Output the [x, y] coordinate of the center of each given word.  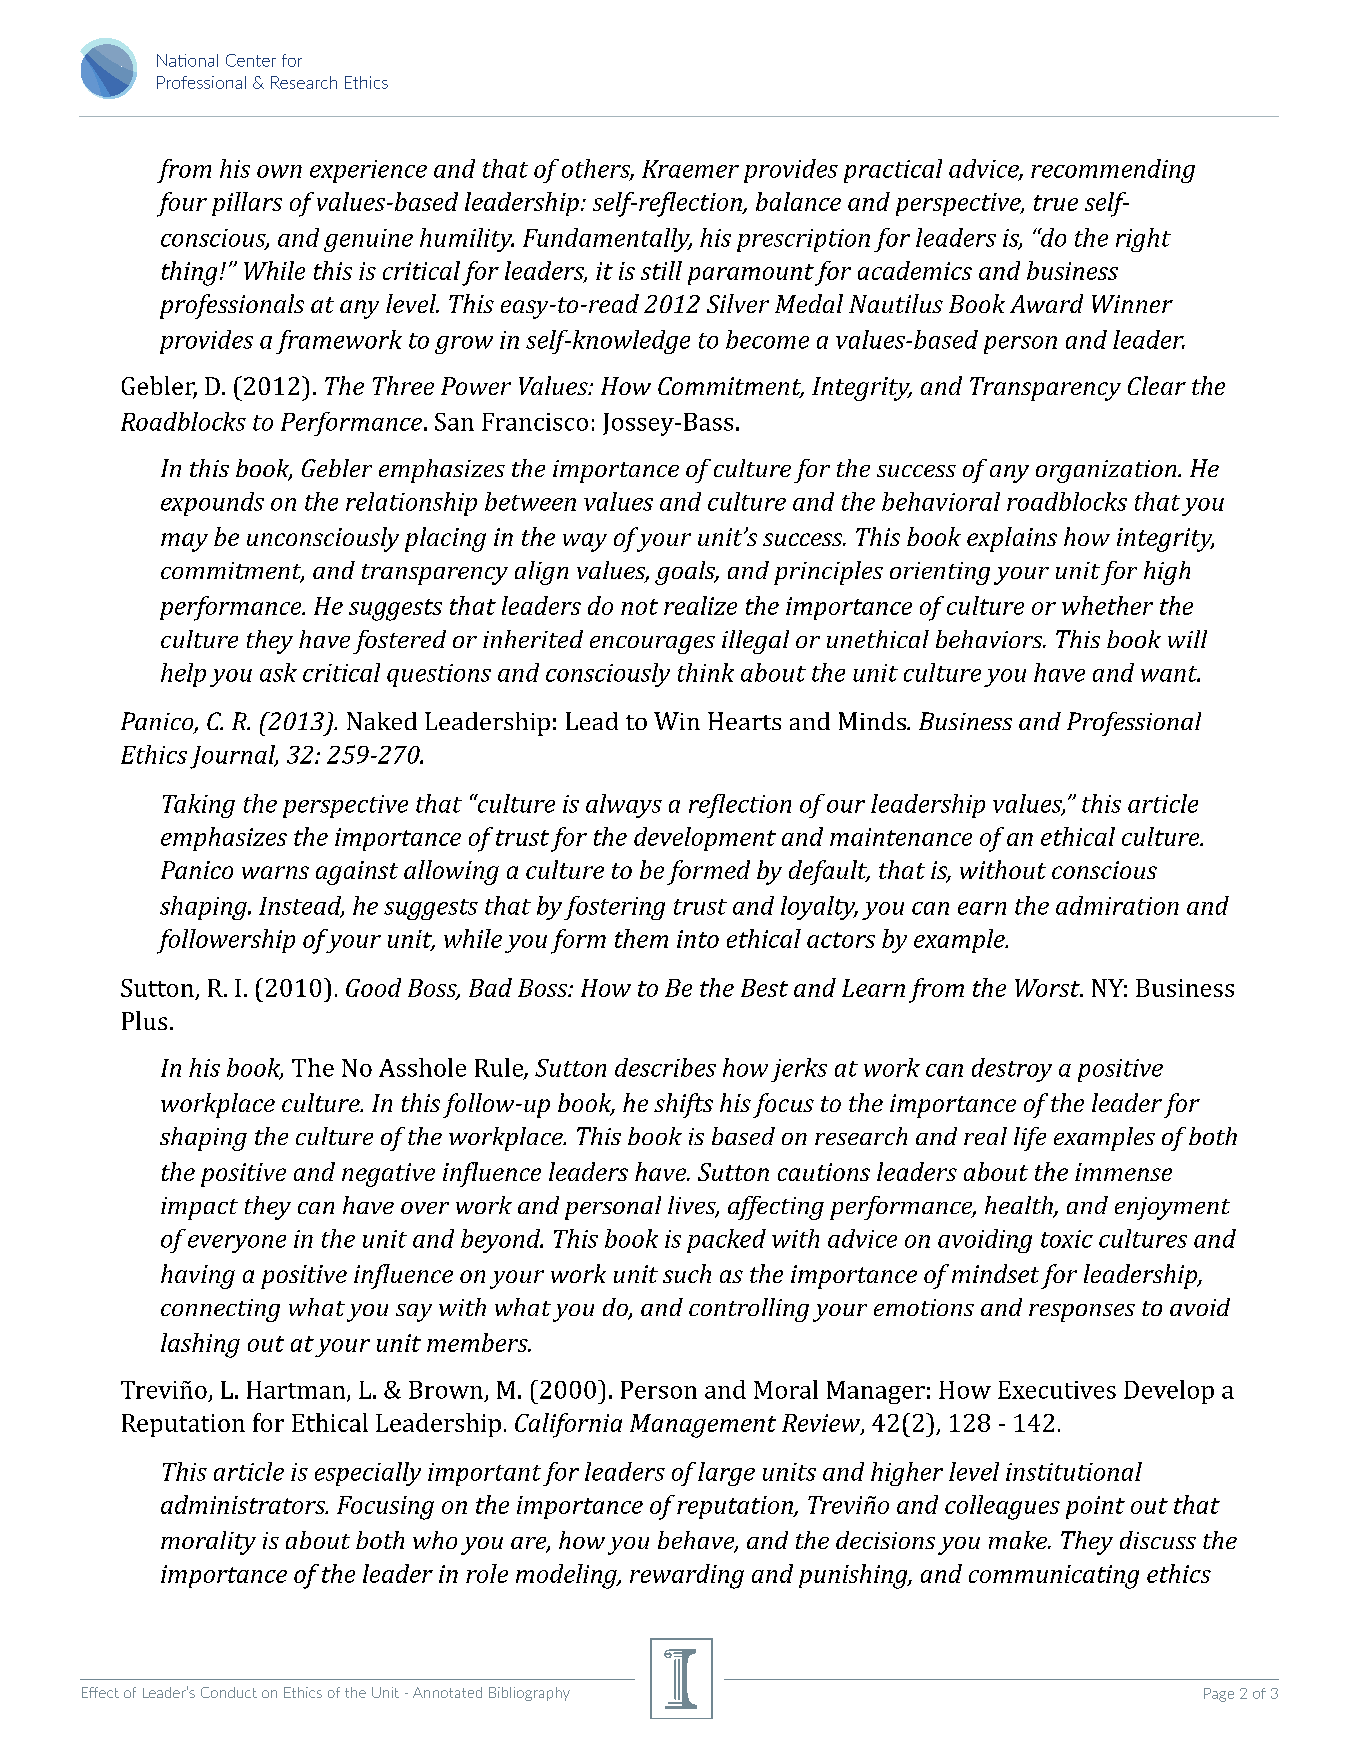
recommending [1113, 171]
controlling [749, 1310]
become [767, 339]
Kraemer [690, 169]
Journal [234, 757]
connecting [220, 1310]
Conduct [229, 1692]
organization [1107, 471]
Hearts [744, 721]
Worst [1048, 988]
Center [251, 60]
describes [665, 1067]
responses [1082, 1313]
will [1187, 639]
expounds [212, 504]
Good [373, 987]
